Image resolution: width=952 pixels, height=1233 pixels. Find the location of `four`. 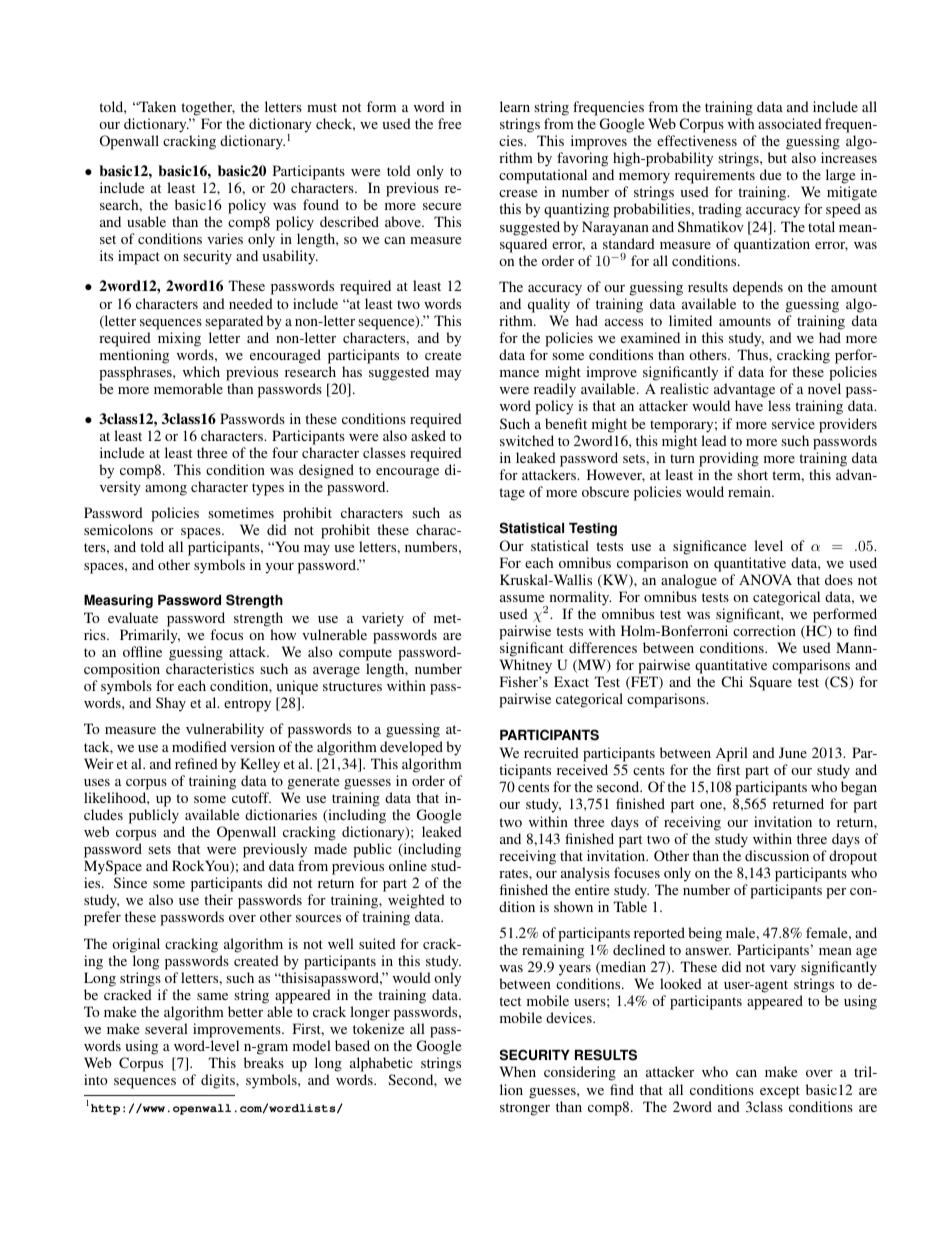

four is located at coordinates (285, 452).
